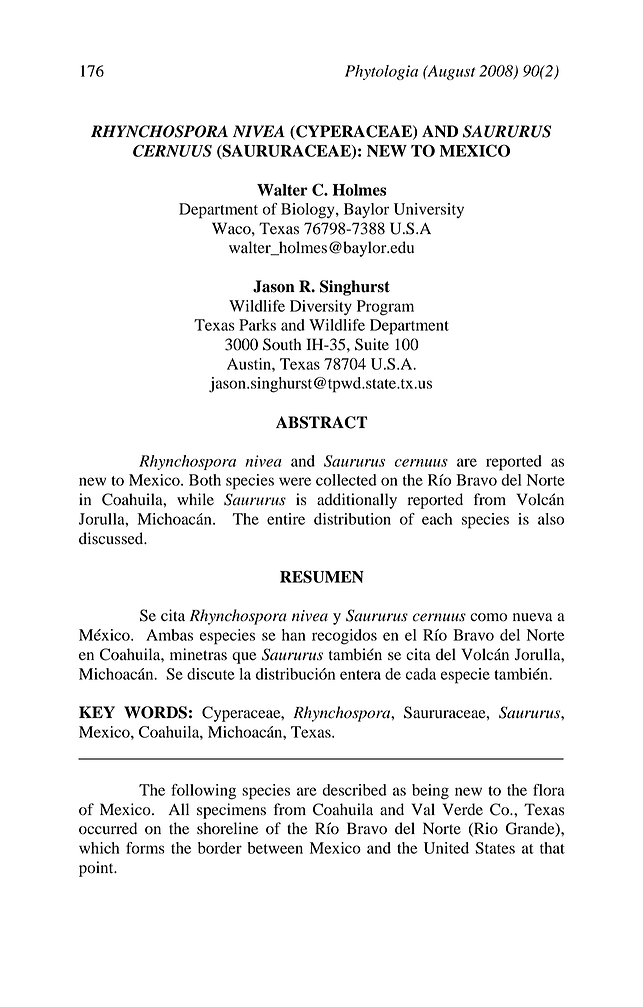 Image resolution: width=643 pixels, height=1007 pixels. Describe the element at coordinates (354, 790) in the image. I see `described` at that location.
